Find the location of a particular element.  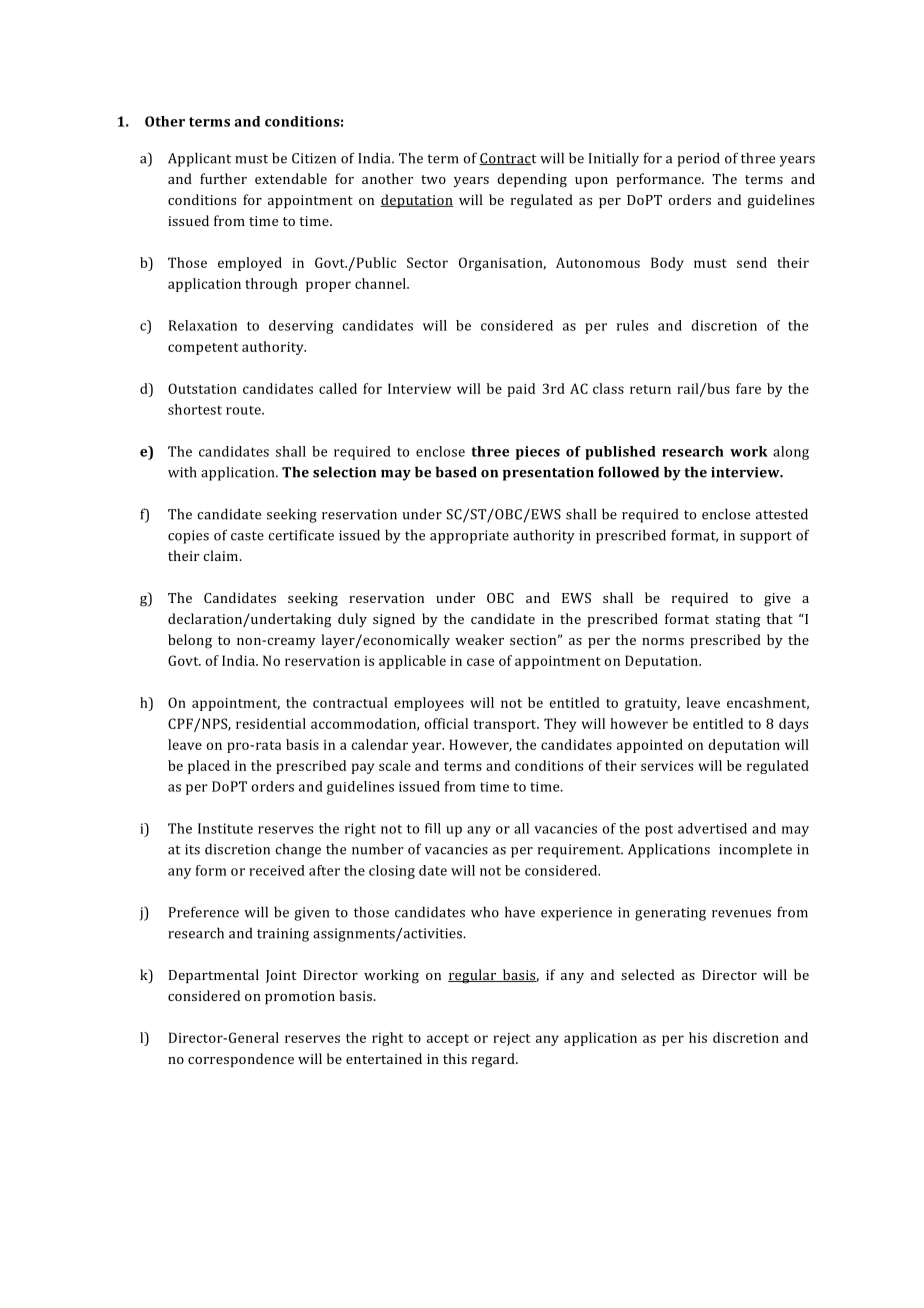

incomplete is located at coordinates (755, 850).
